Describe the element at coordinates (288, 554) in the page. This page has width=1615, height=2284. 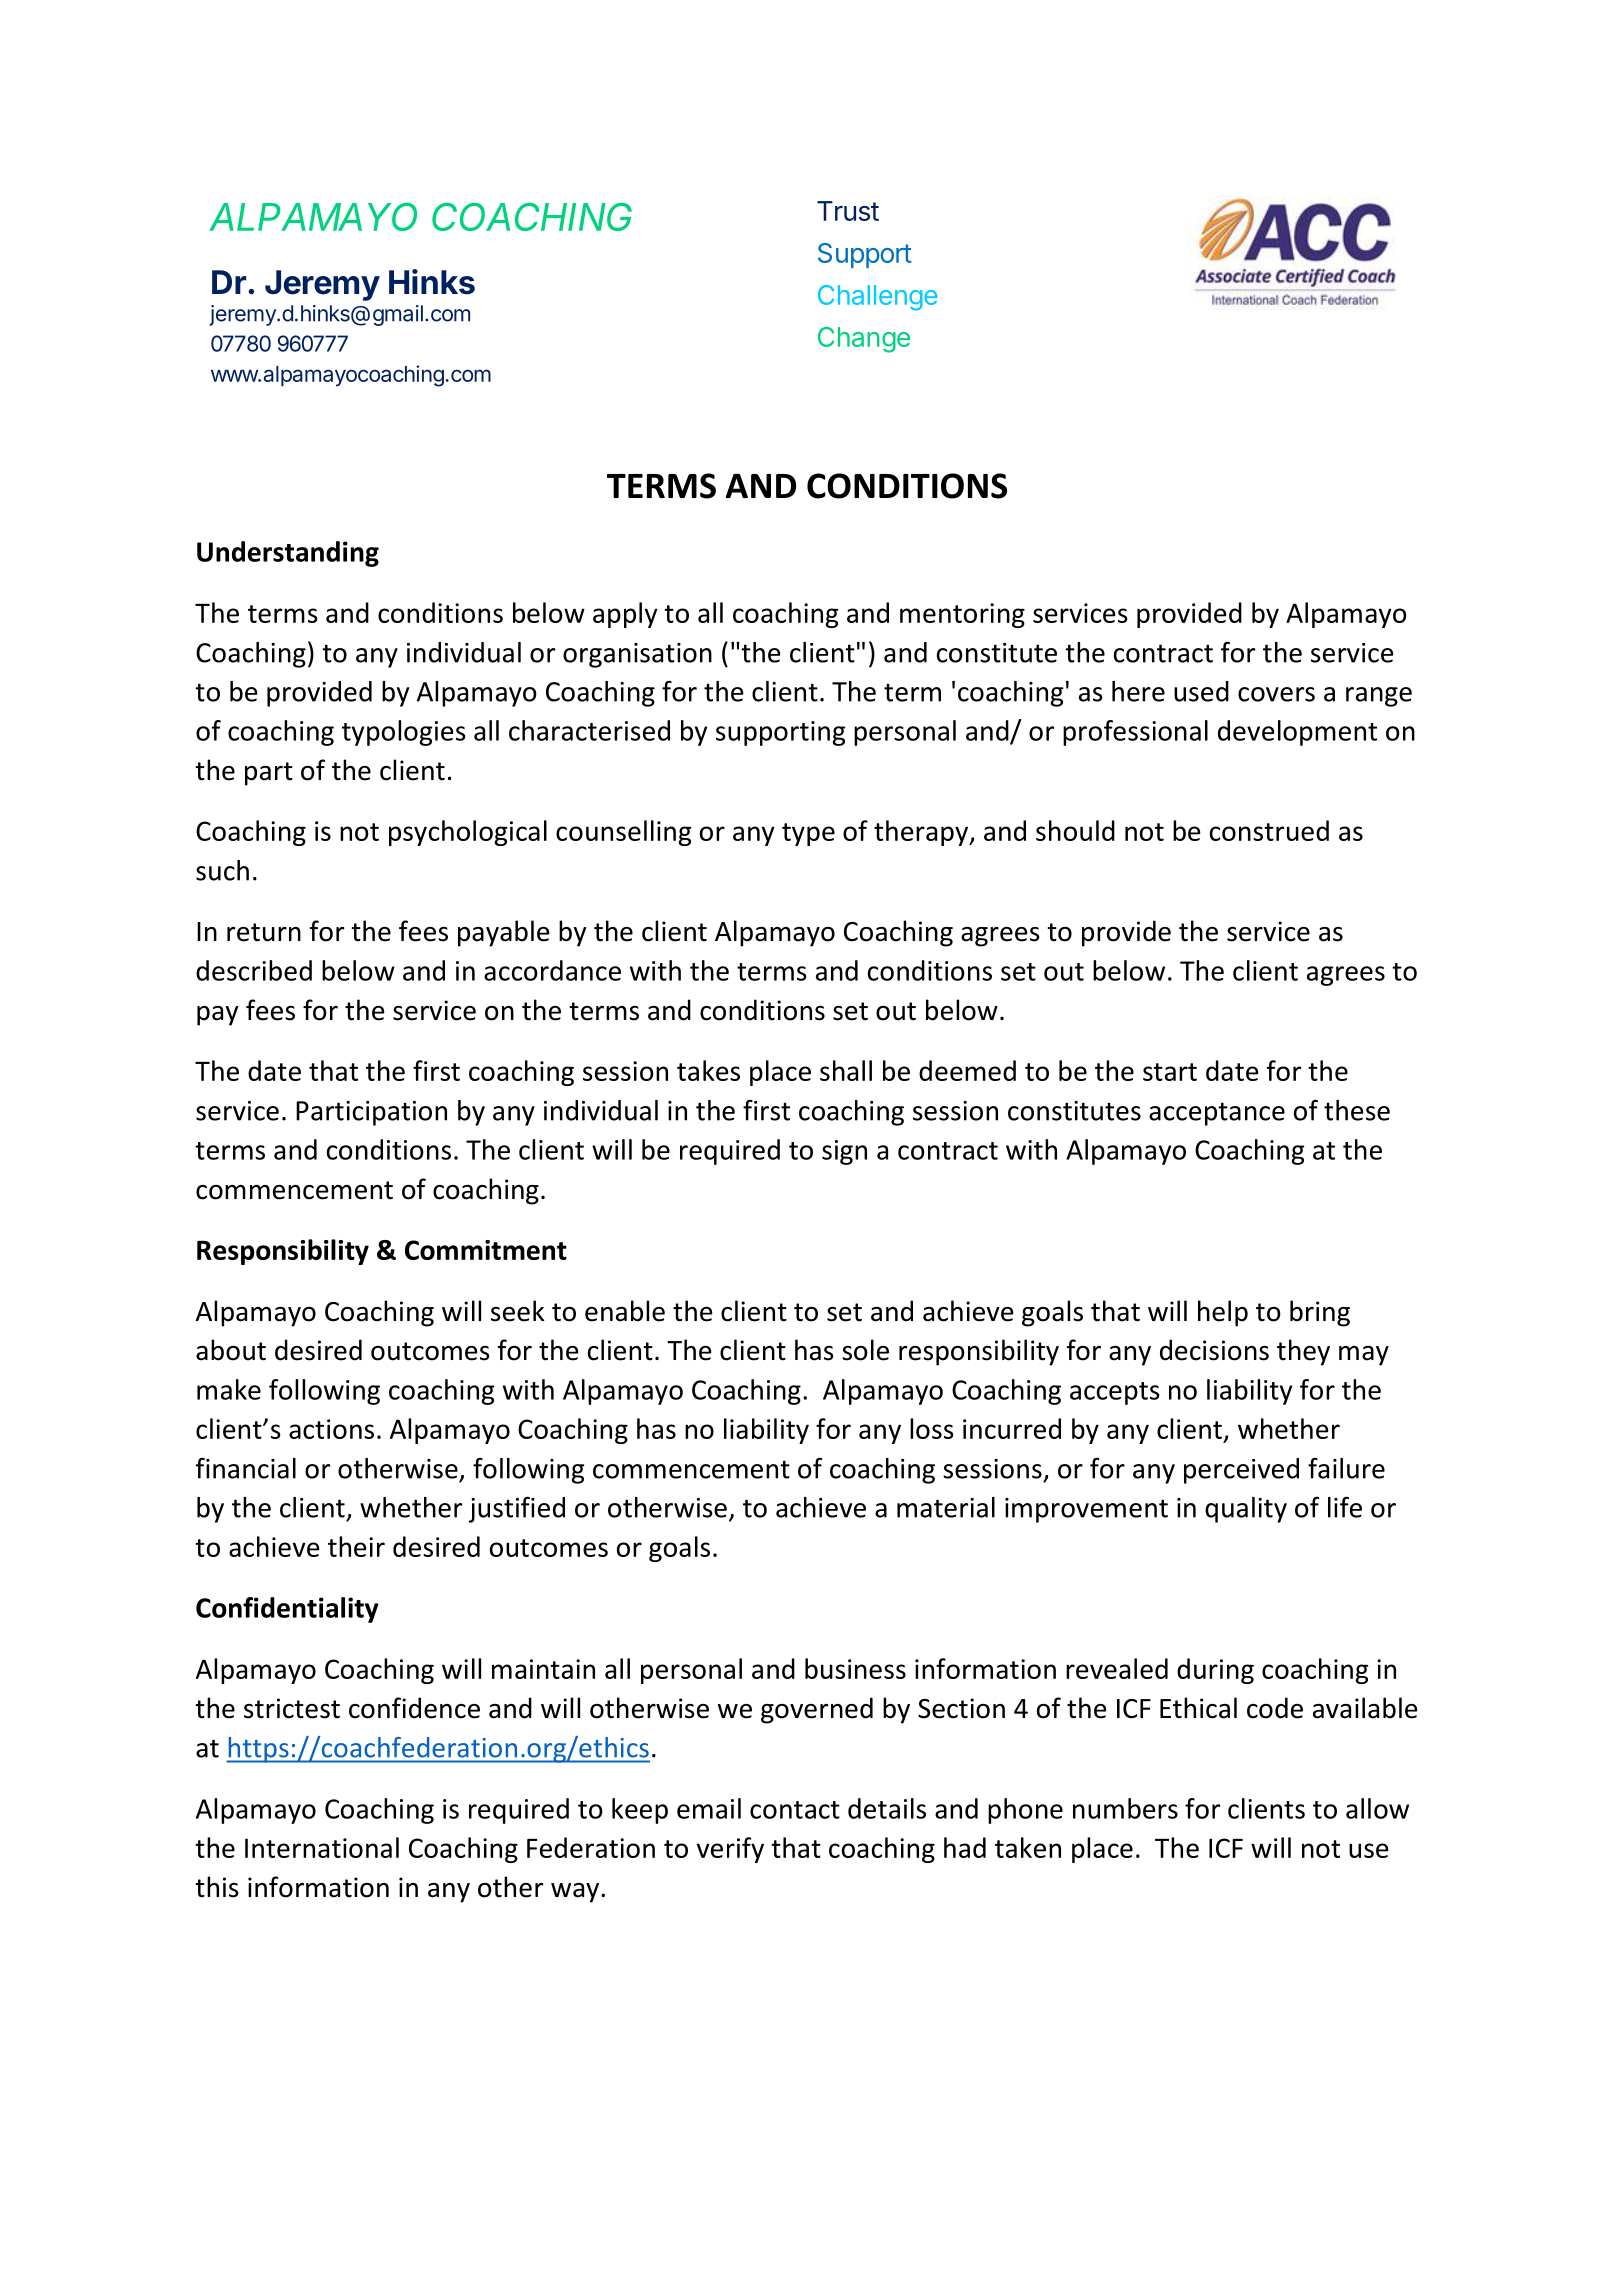
I see `Understanding` at that location.
